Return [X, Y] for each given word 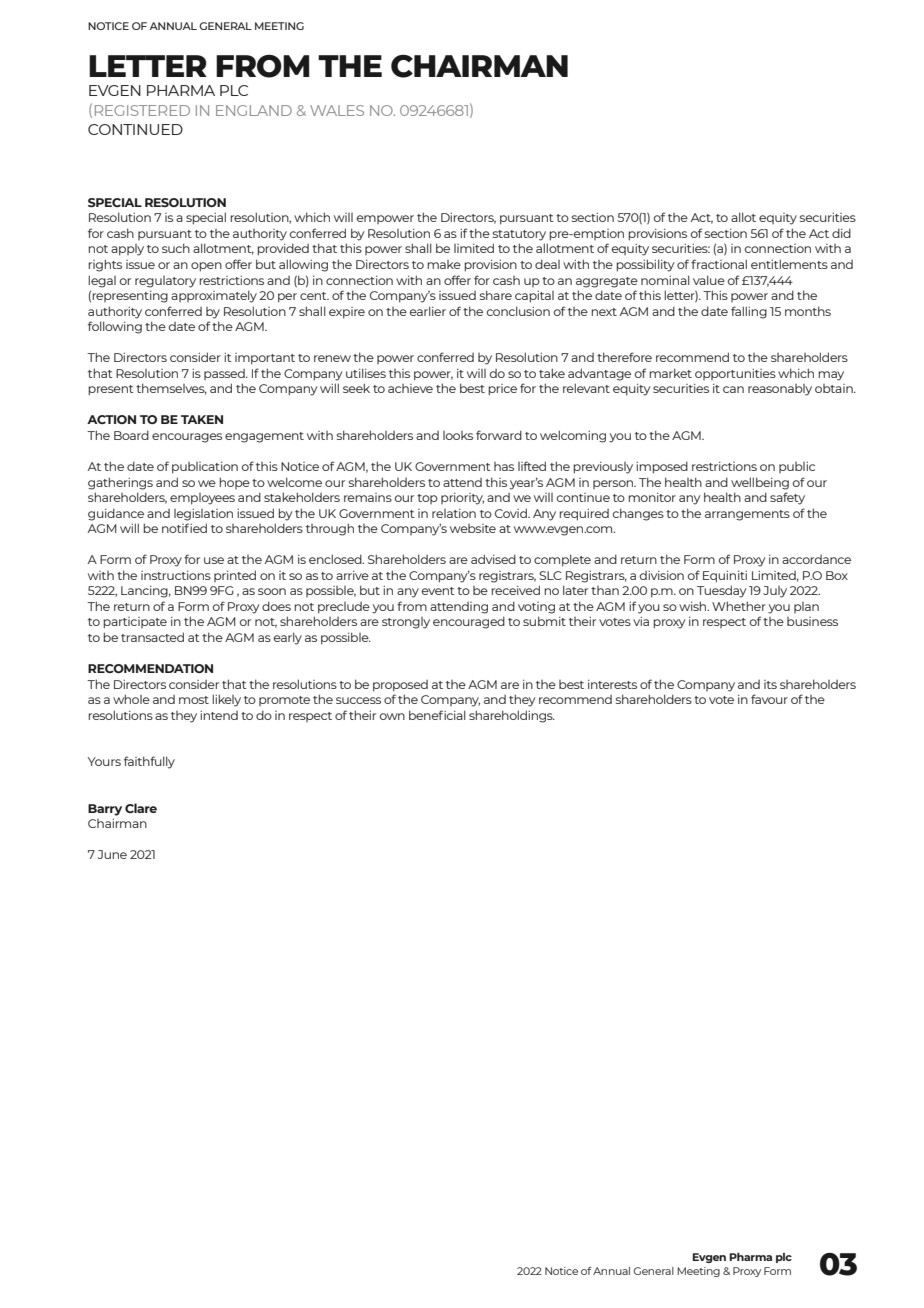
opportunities [735, 374]
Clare [141, 808]
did [841, 233]
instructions [176, 575]
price [502, 390]
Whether [739, 606]
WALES [337, 110]
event [438, 591]
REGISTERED [142, 110]
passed [225, 374]
